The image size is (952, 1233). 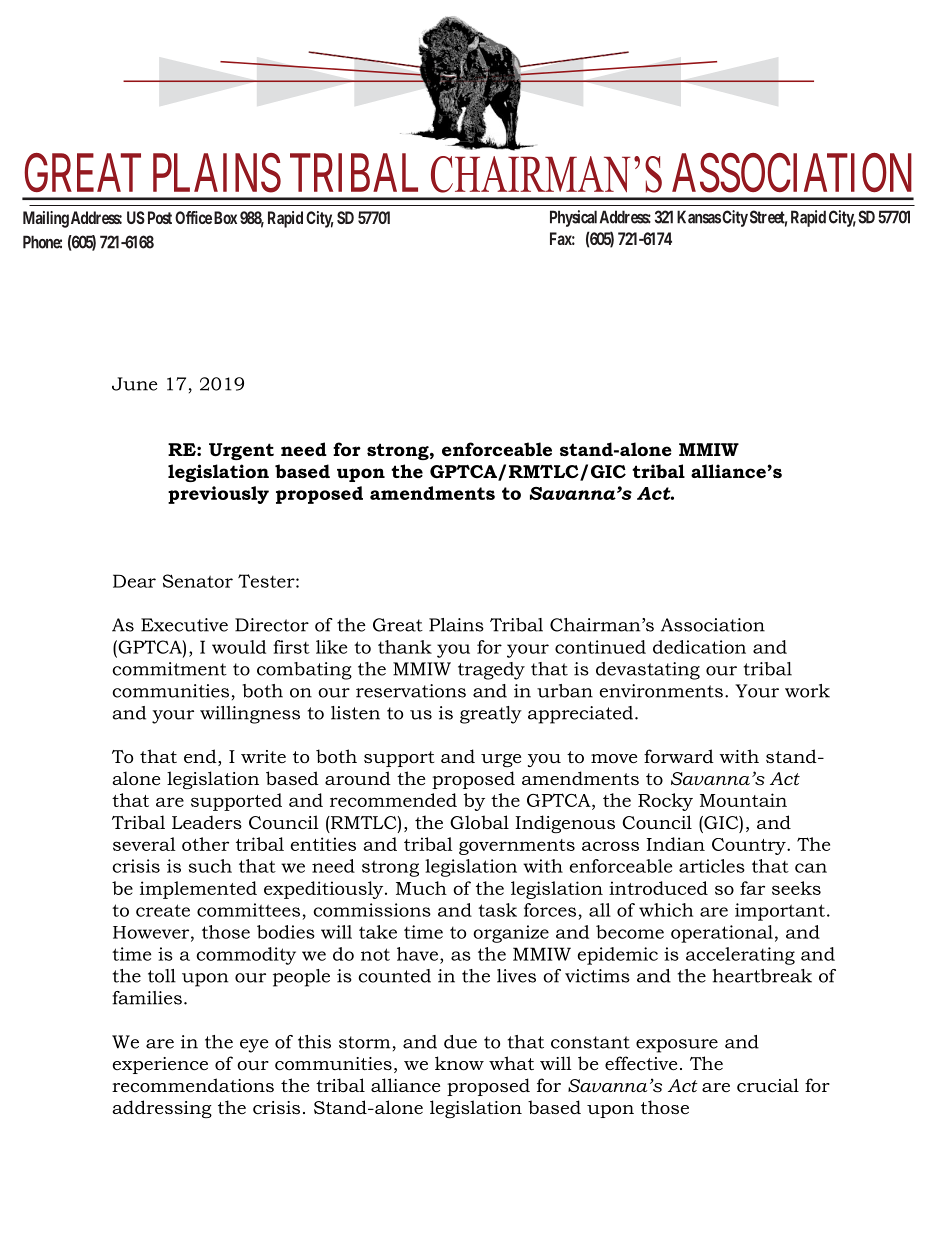 I want to click on devastating, so click(x=648, y=671).
